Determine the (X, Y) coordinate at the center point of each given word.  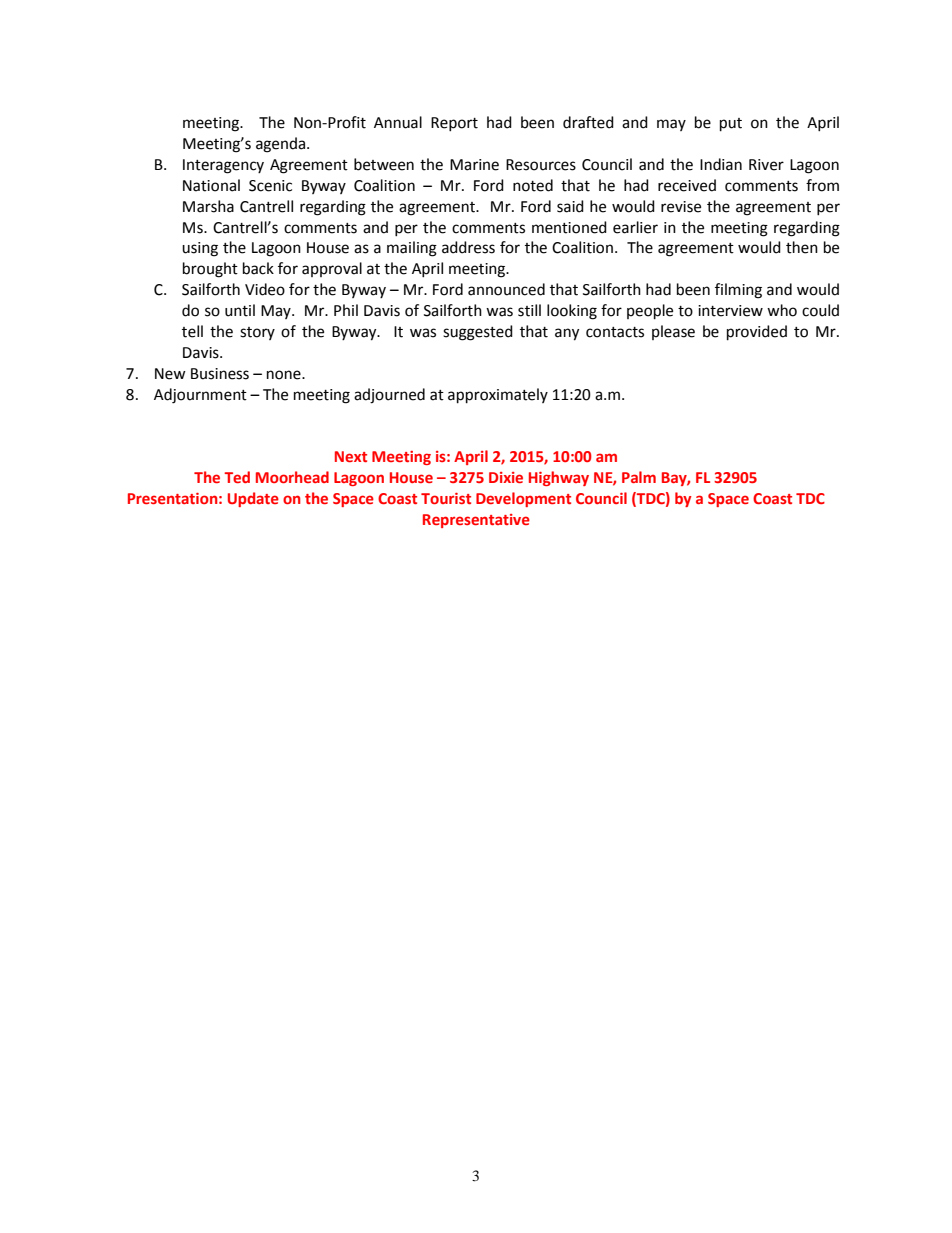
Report (454, 124)
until (240, 310)
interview (730, 311)
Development (523, 499)
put (731, 125)
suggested (478, 333)
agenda (282, 145)
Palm (639, 477)
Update (253, 499)
